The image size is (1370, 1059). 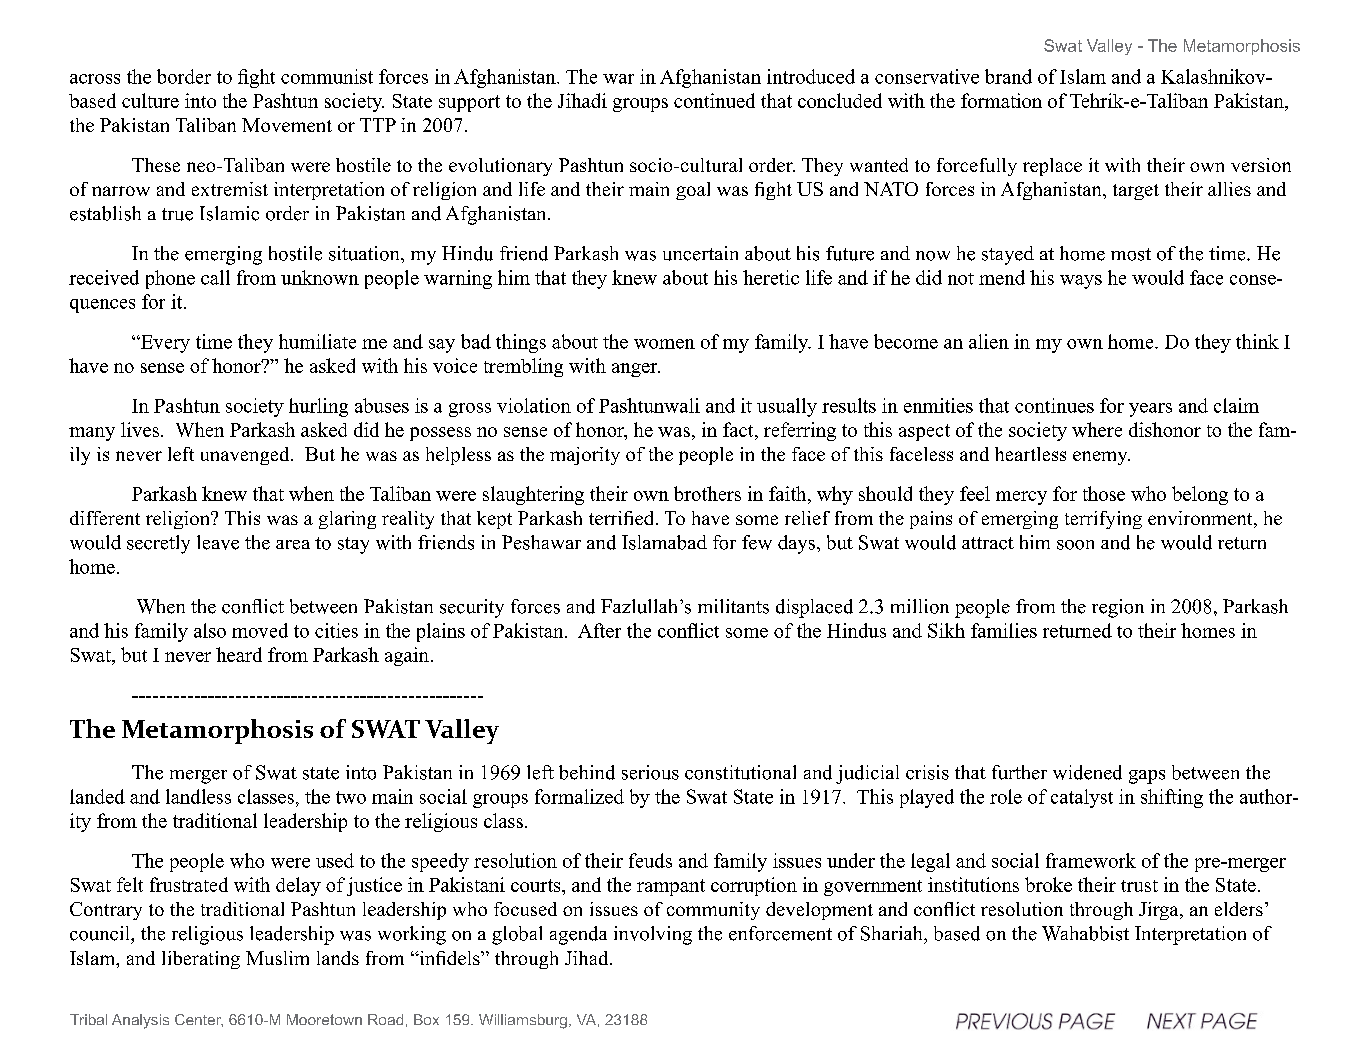 I want to click on Center, so click(x=199, y=1020).
